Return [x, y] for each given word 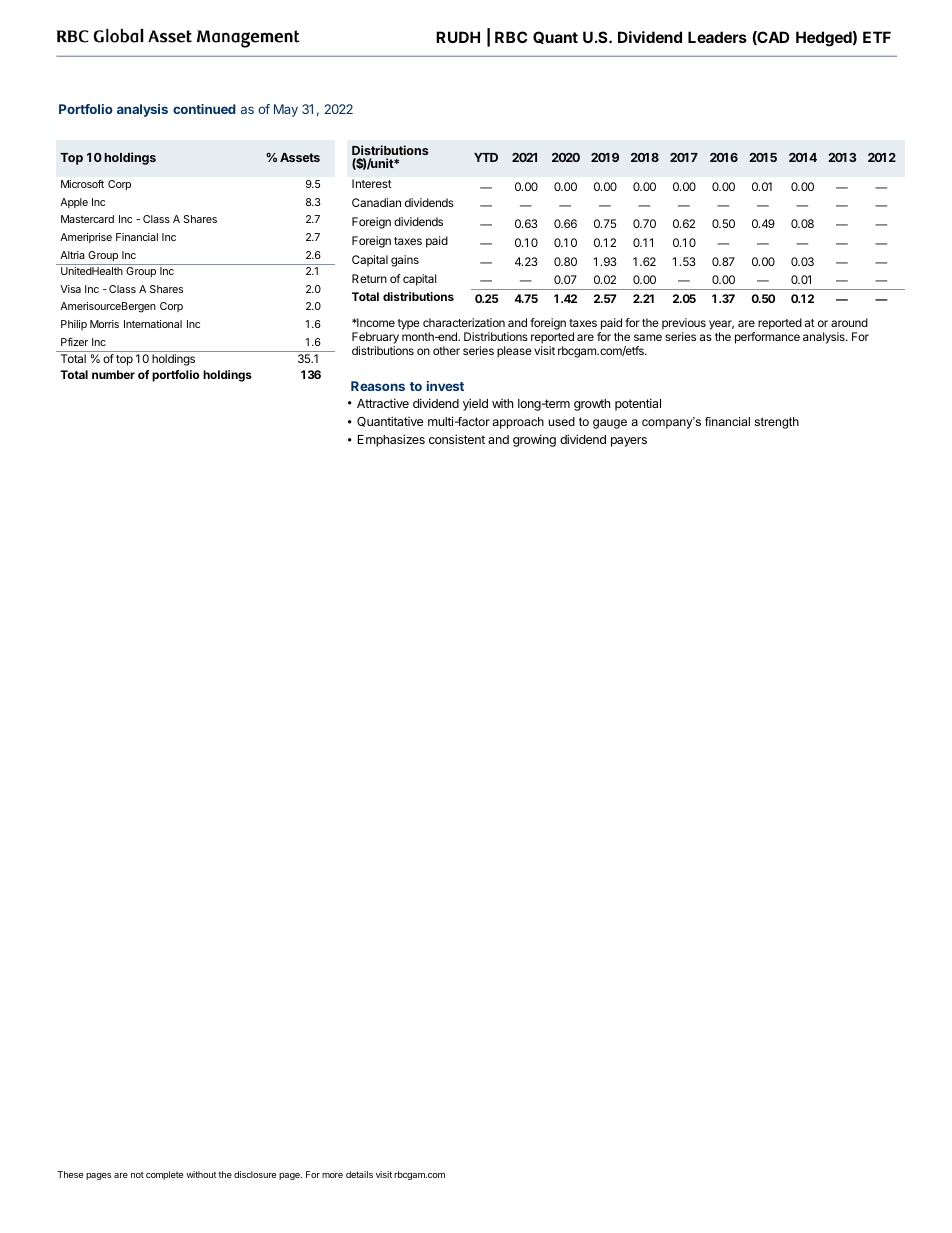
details [359, 1174]
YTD [486, 157]
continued [204, 109]
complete [164, 1175]
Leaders [717, 37]
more [332, 1175]
